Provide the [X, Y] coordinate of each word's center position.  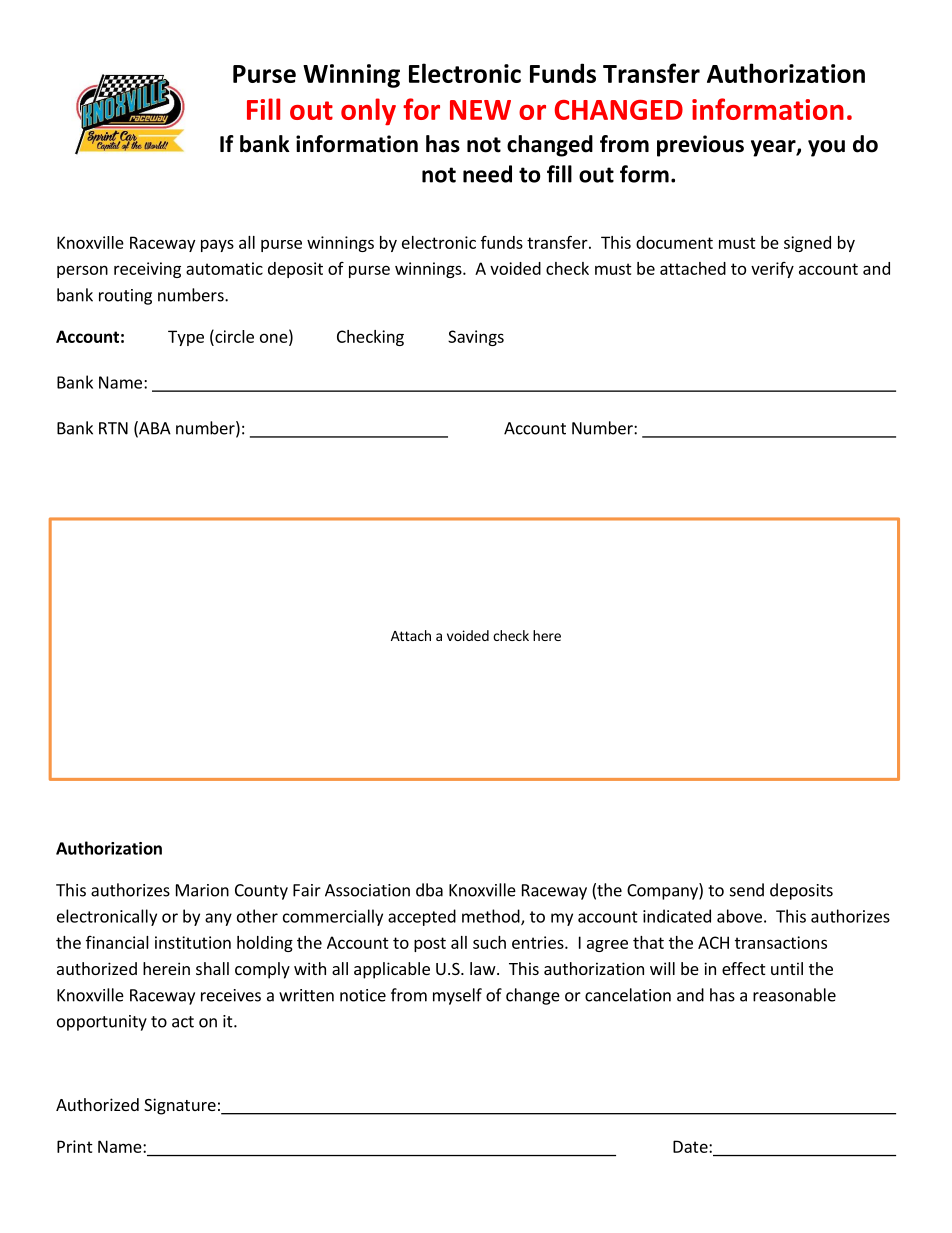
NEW [480, 110]
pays [217, 245]
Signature [180, 1106]
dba [429, 890]
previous [700, 146]
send [747, 890]
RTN [113, 428]
